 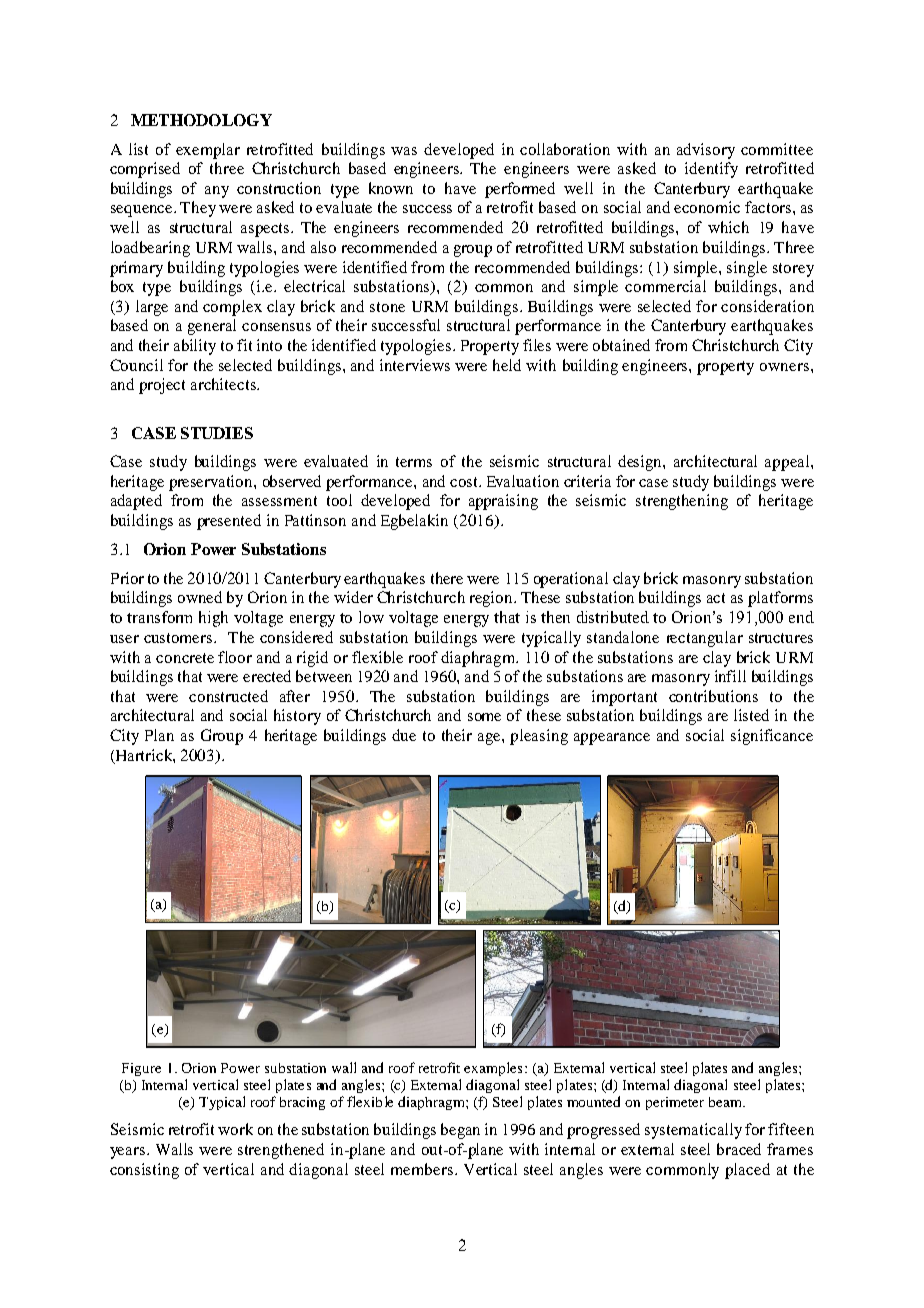 What do you see at coordinates (404, 735) in the screenshot?
I see `due` at bounding box center [404, 735].
